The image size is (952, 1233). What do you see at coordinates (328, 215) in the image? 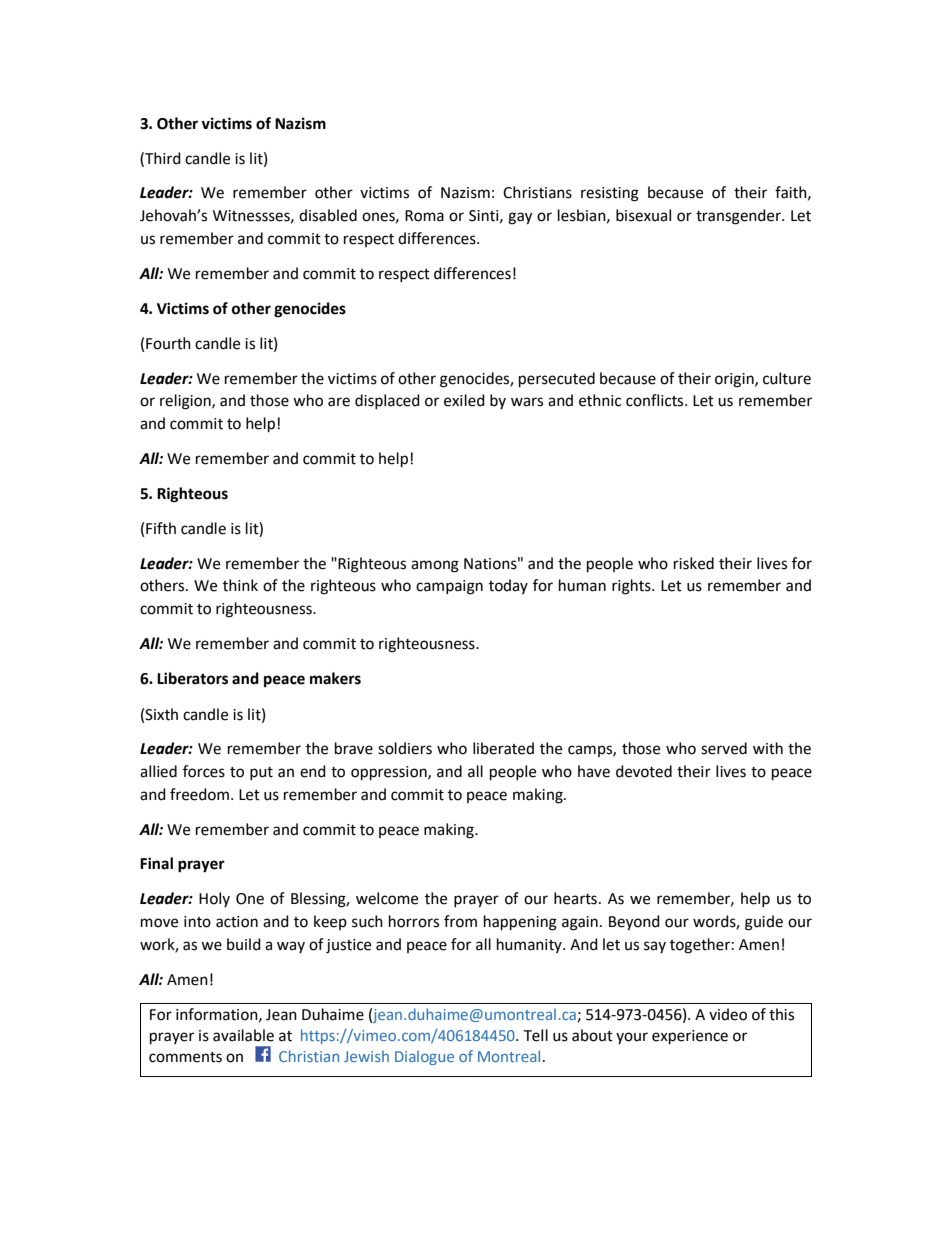
I see `disabled` at bounding box center [328, 215].
